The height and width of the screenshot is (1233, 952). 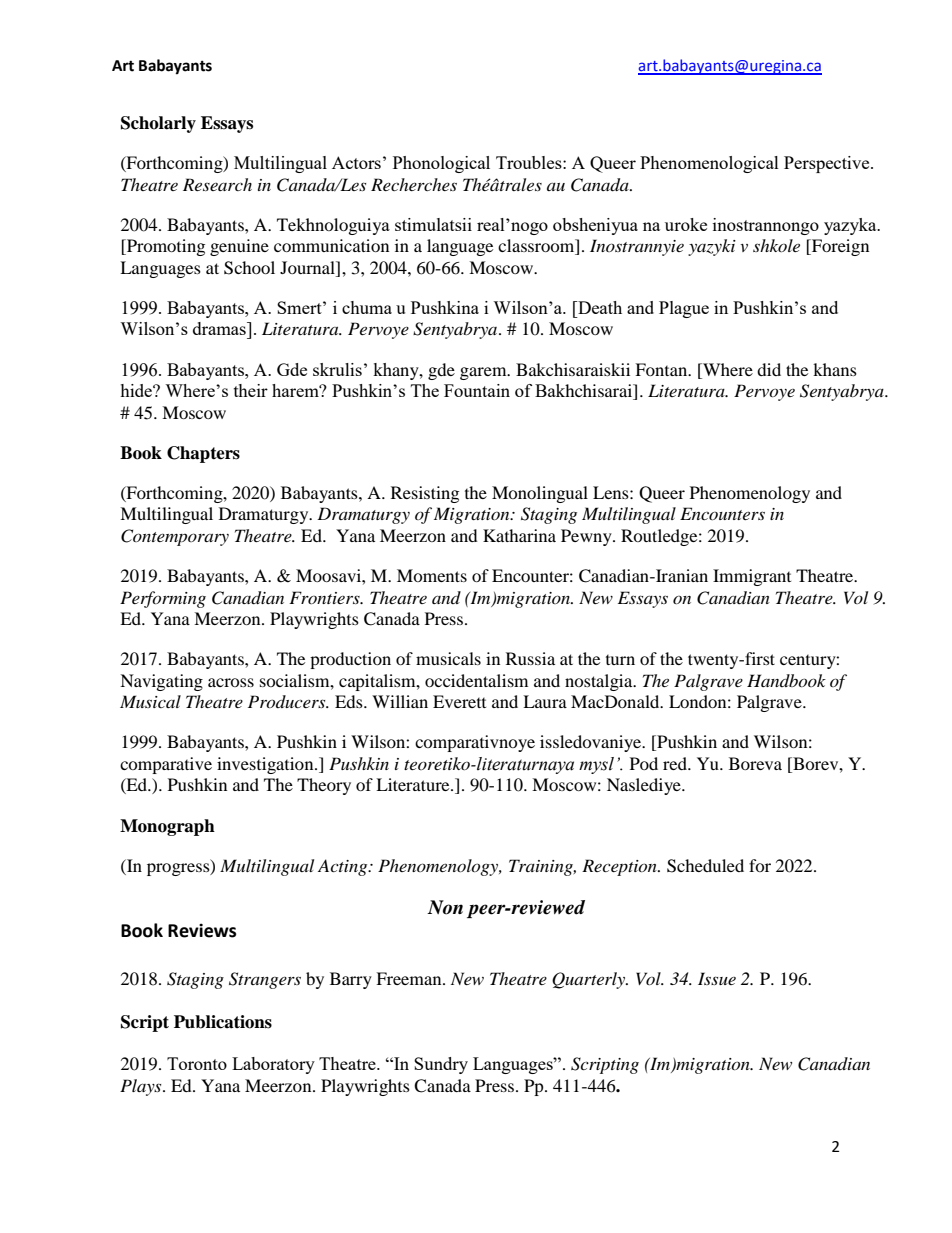 What do you see at coordinates (717, 978) in the screenshot?
I see `Issue` at bounding box center [717, 978].
